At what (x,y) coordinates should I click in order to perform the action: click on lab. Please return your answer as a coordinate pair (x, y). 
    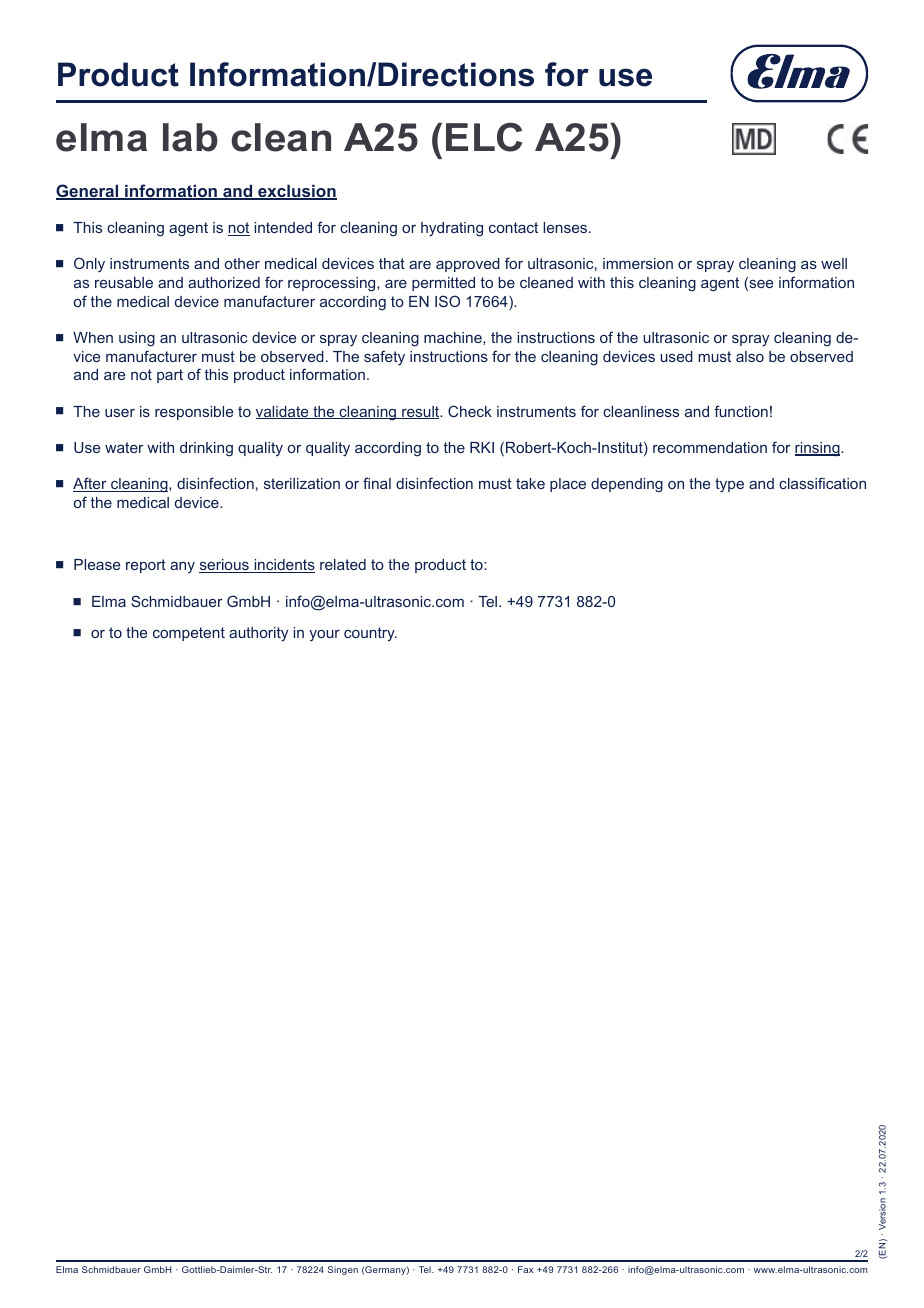
    Looking at the image, I should click on (190, 137).
